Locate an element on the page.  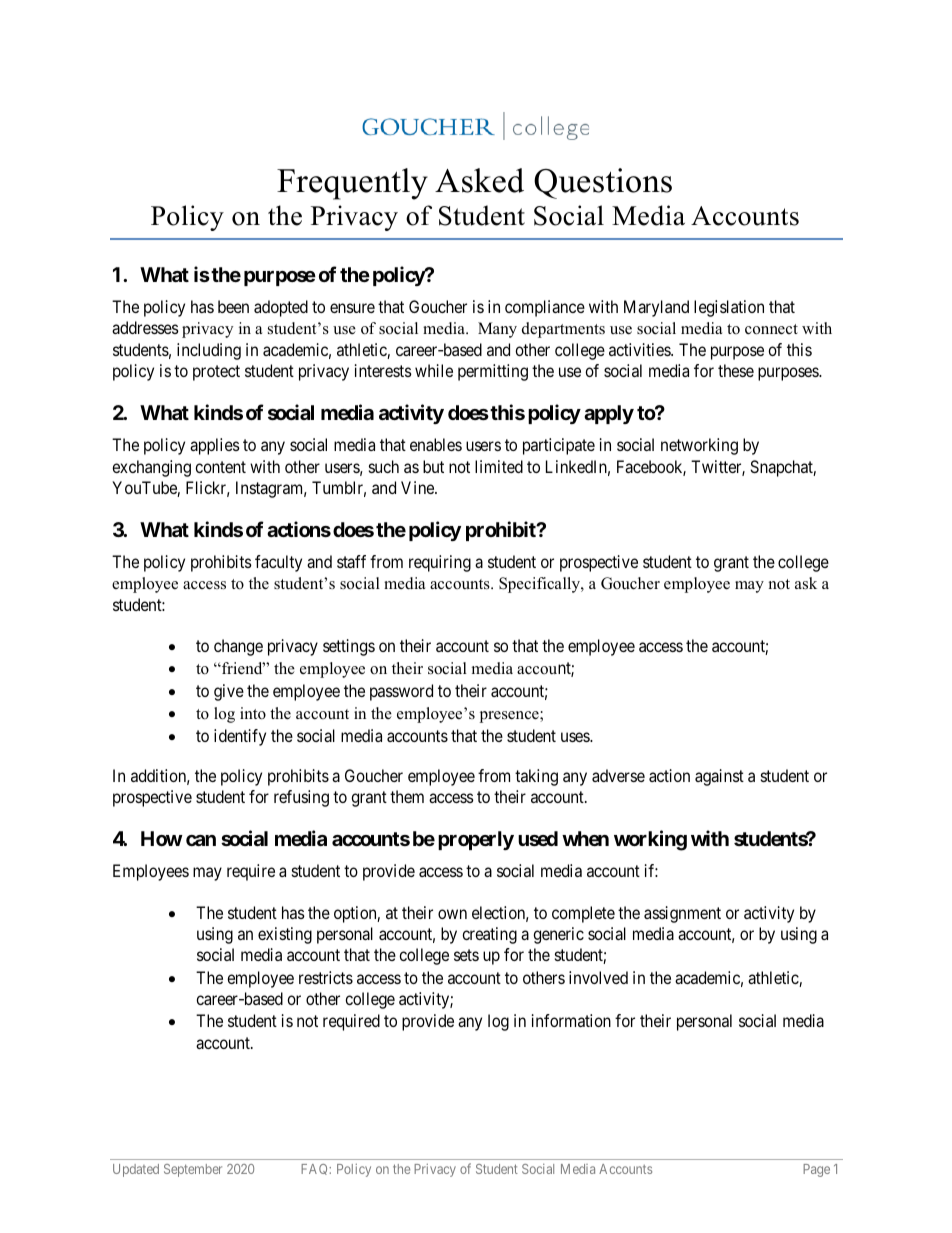
September is located at coordinates (193, 1170).
